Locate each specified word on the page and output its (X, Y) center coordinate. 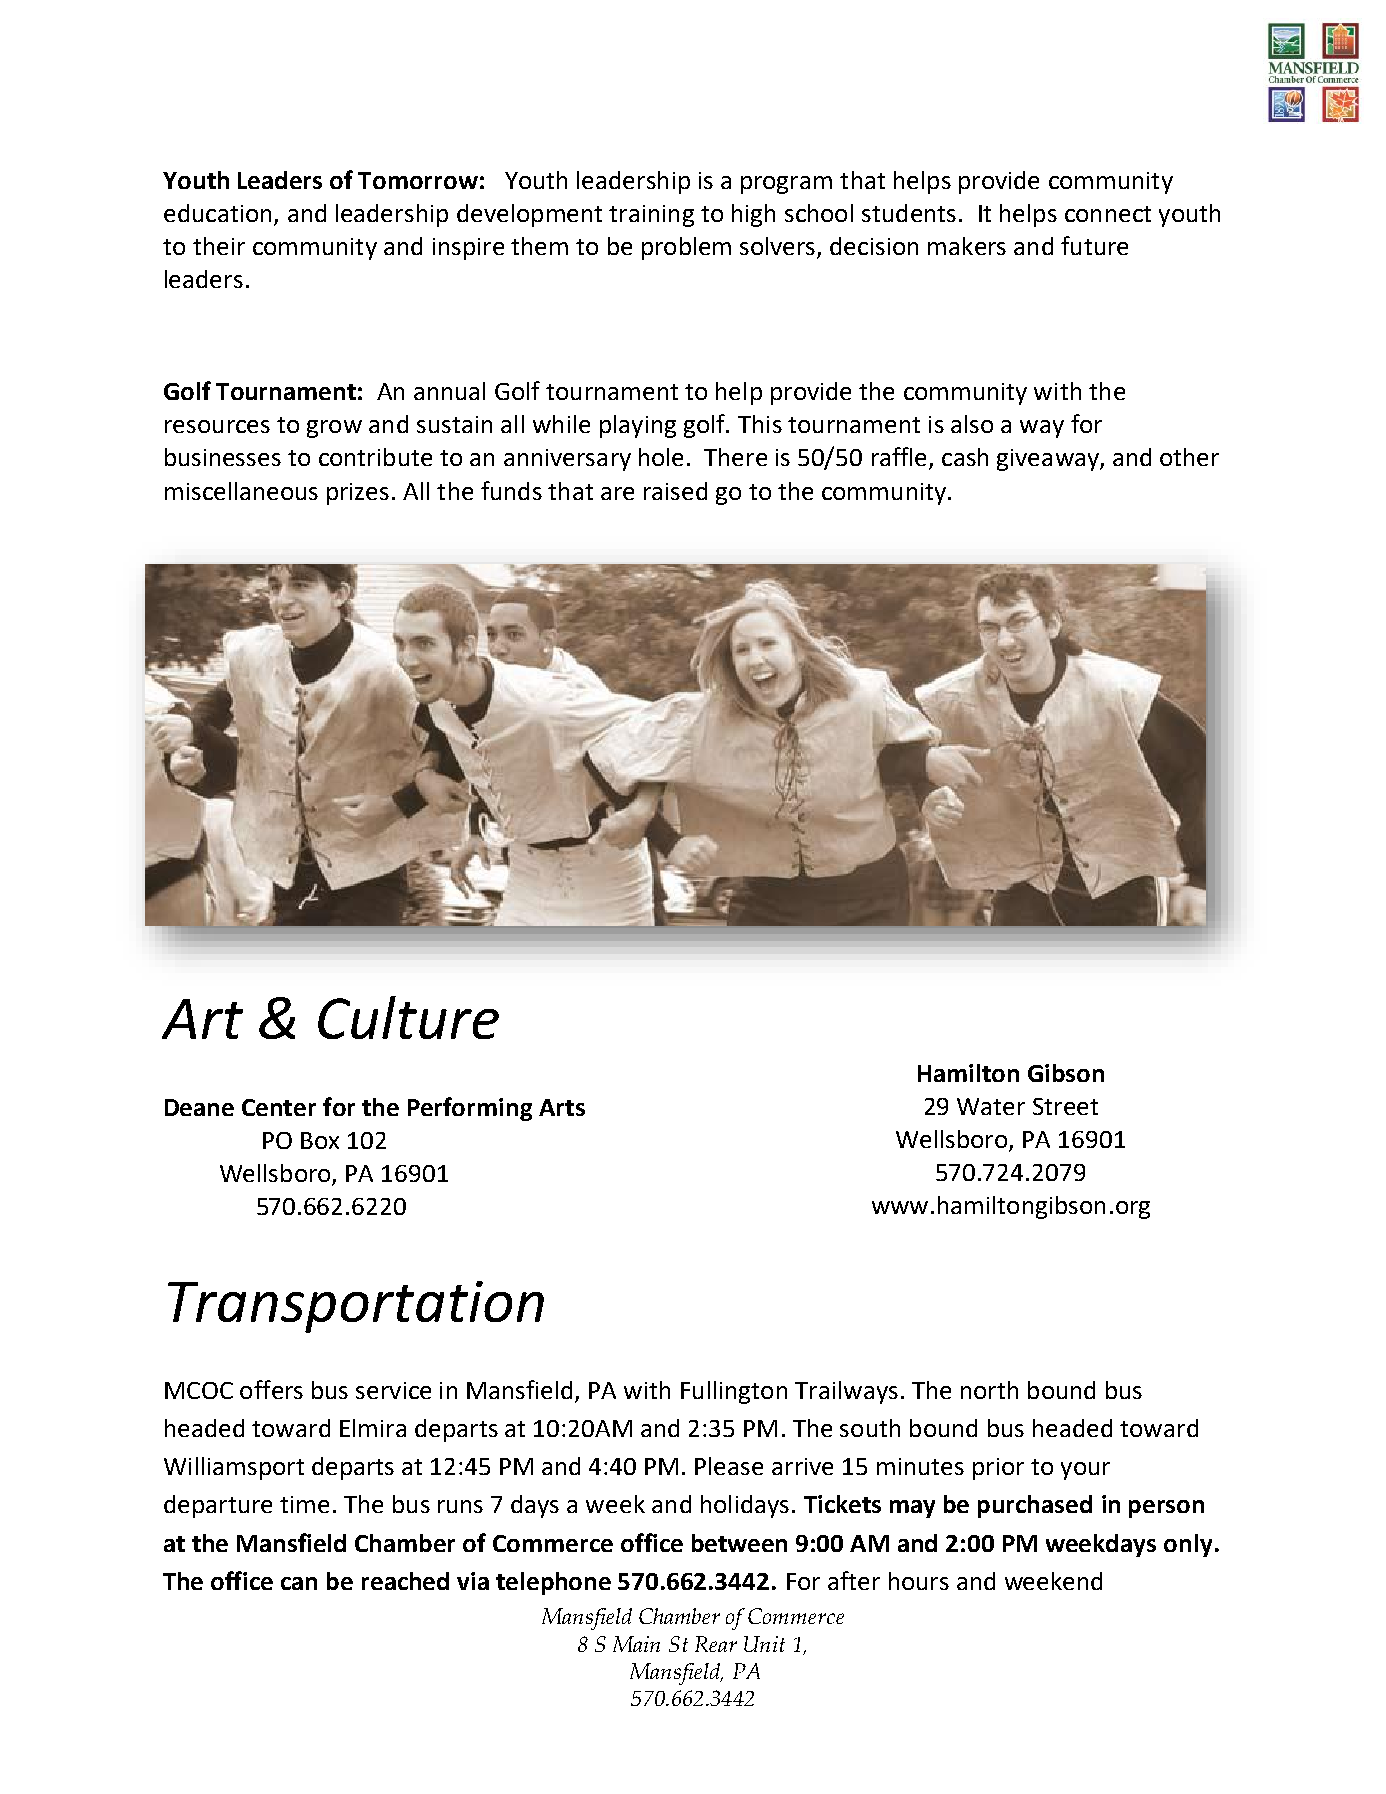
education (217, 213)
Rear (716, 1644)
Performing (470, 1109)
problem (686, 248)
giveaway (1049, 460)
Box (320, 1140)
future (1094, 245)
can (299, 1583)
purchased (1035, 1506)
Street (1065, 1106)
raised (675, 491)
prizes (358, 494)
